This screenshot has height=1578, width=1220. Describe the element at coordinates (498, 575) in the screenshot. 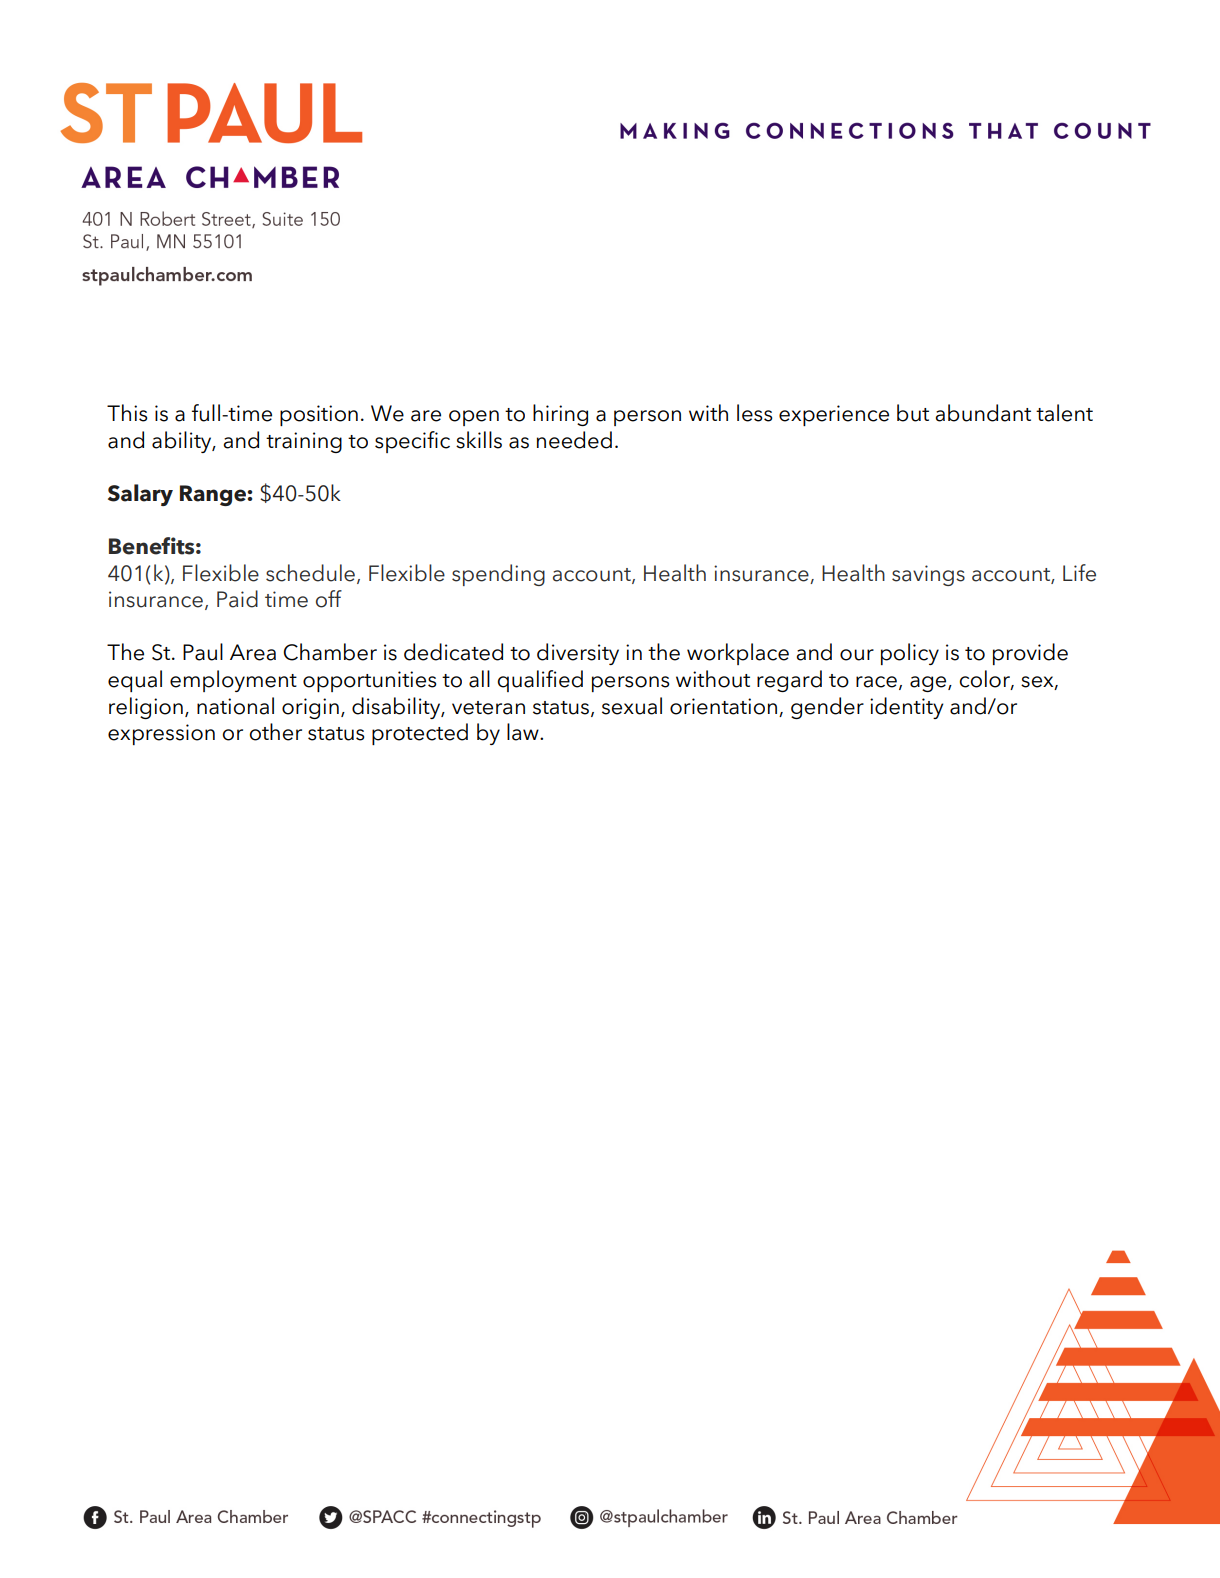

I see `spending` at that location.
